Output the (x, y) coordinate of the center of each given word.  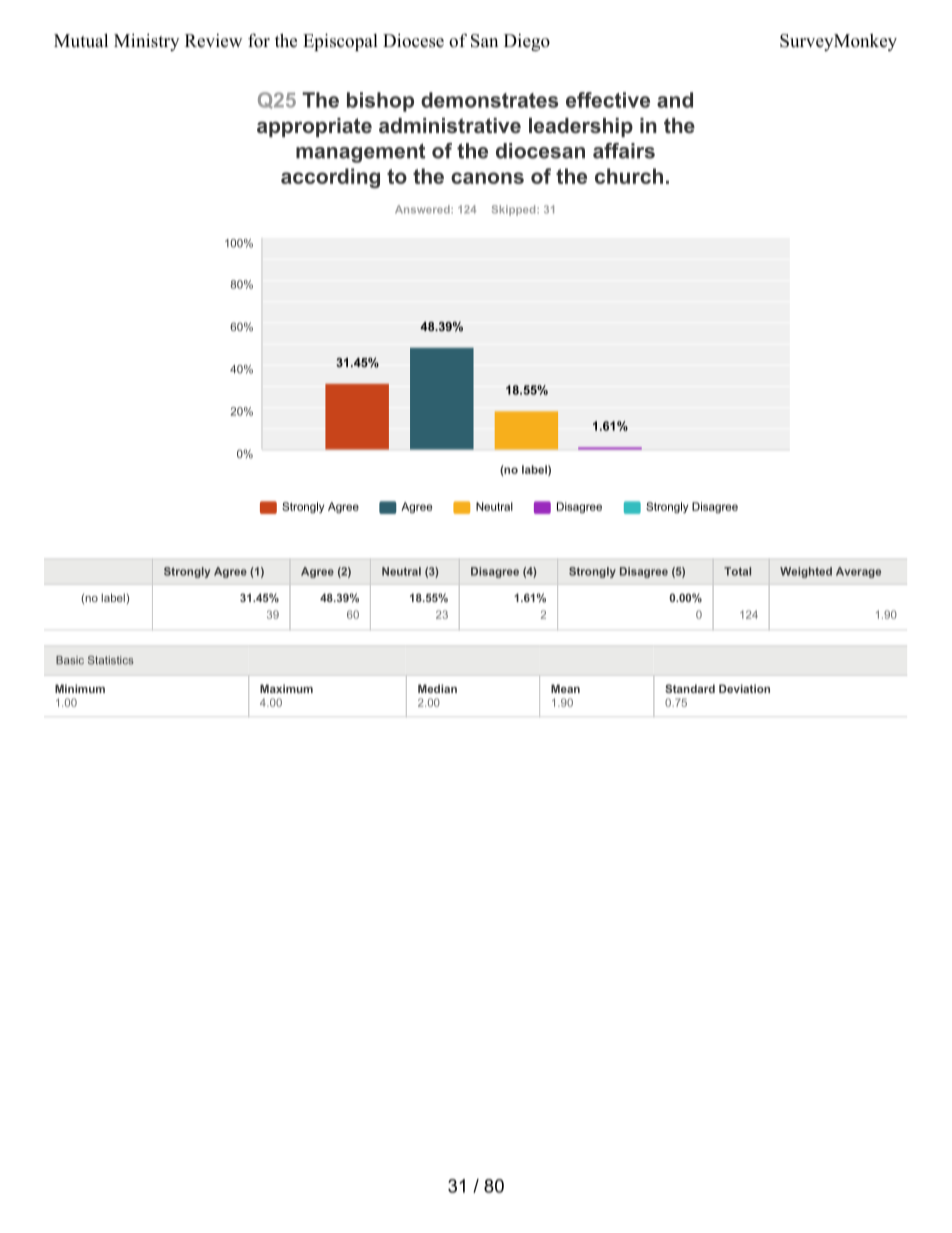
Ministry (146, 42)
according (330, 178)
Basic (70, 660)
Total (737, 571)
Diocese (413, 41)
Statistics (111, 660)
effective (608, 100)
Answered (423, 209)
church (629, 176)
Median (437, 688)
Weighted (806, 572)
